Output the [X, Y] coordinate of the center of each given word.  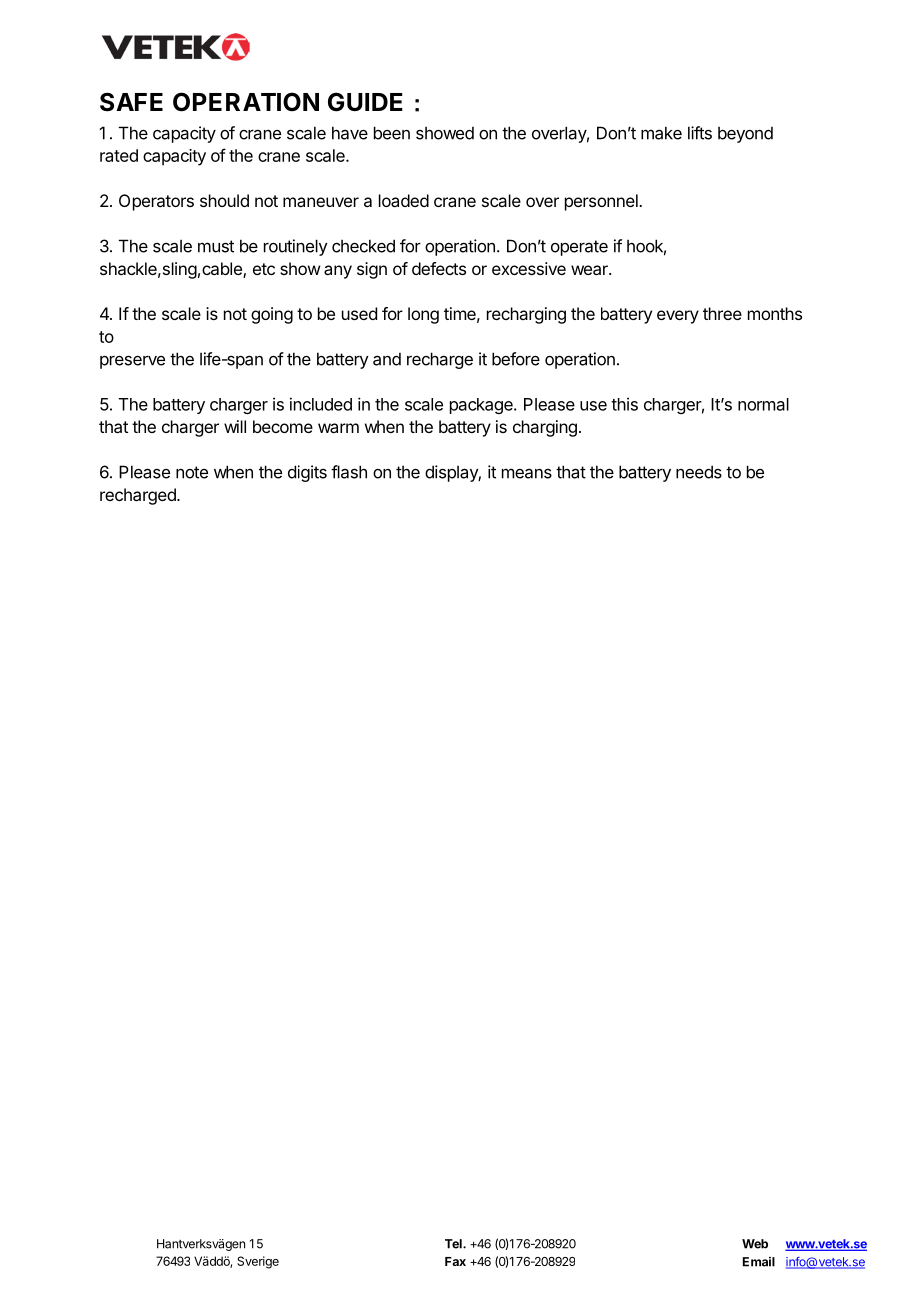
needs [699, 472]
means [527, 473]
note [192, 472]
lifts [700, 133]
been [392, 133]
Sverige [258, 1262]
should [224, 200]
